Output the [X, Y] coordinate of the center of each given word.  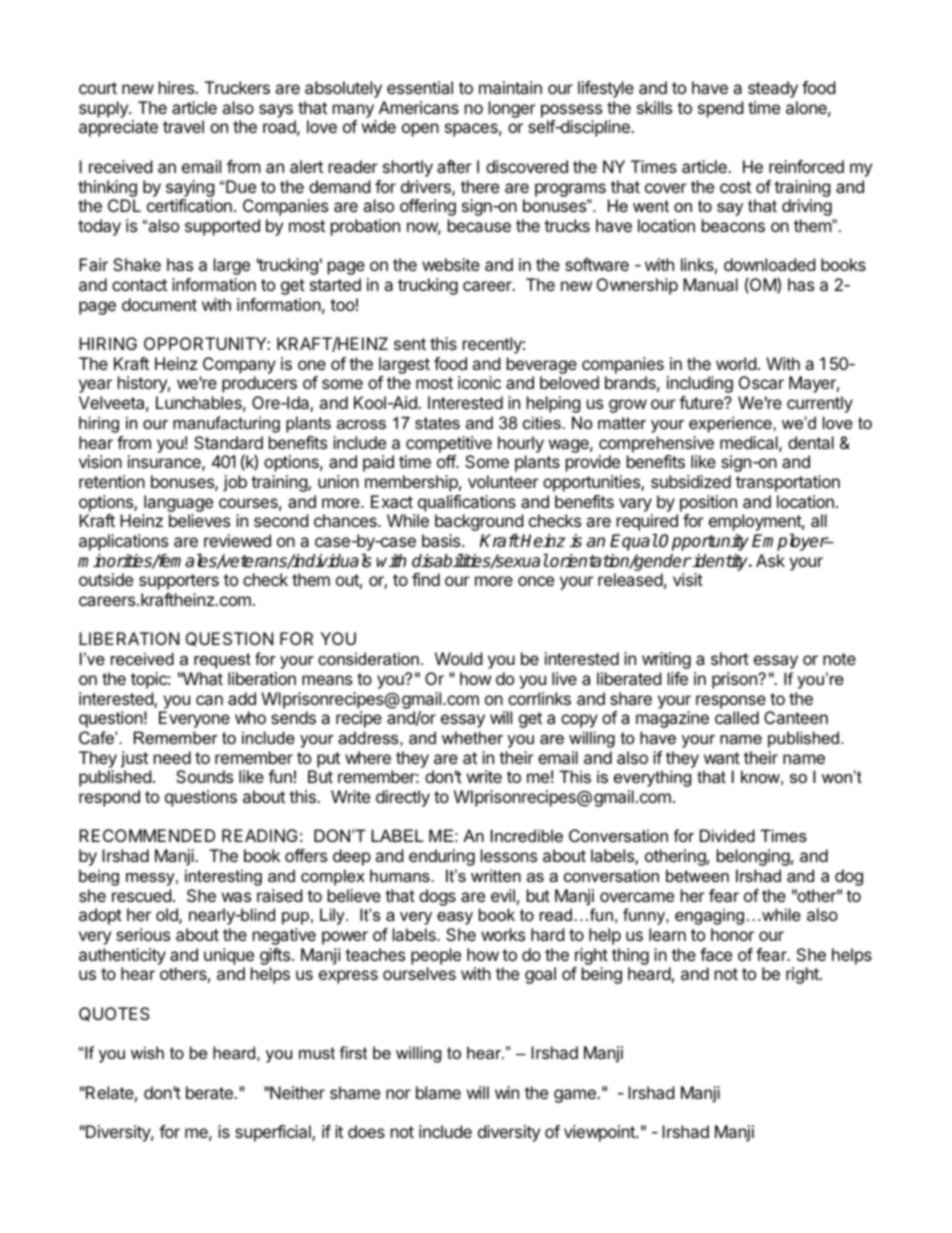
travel [183, 126]
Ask [770, 560]
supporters [179, 582]
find [426, 579]
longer [512, 109]
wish [147, 1052]
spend [720, 109]
